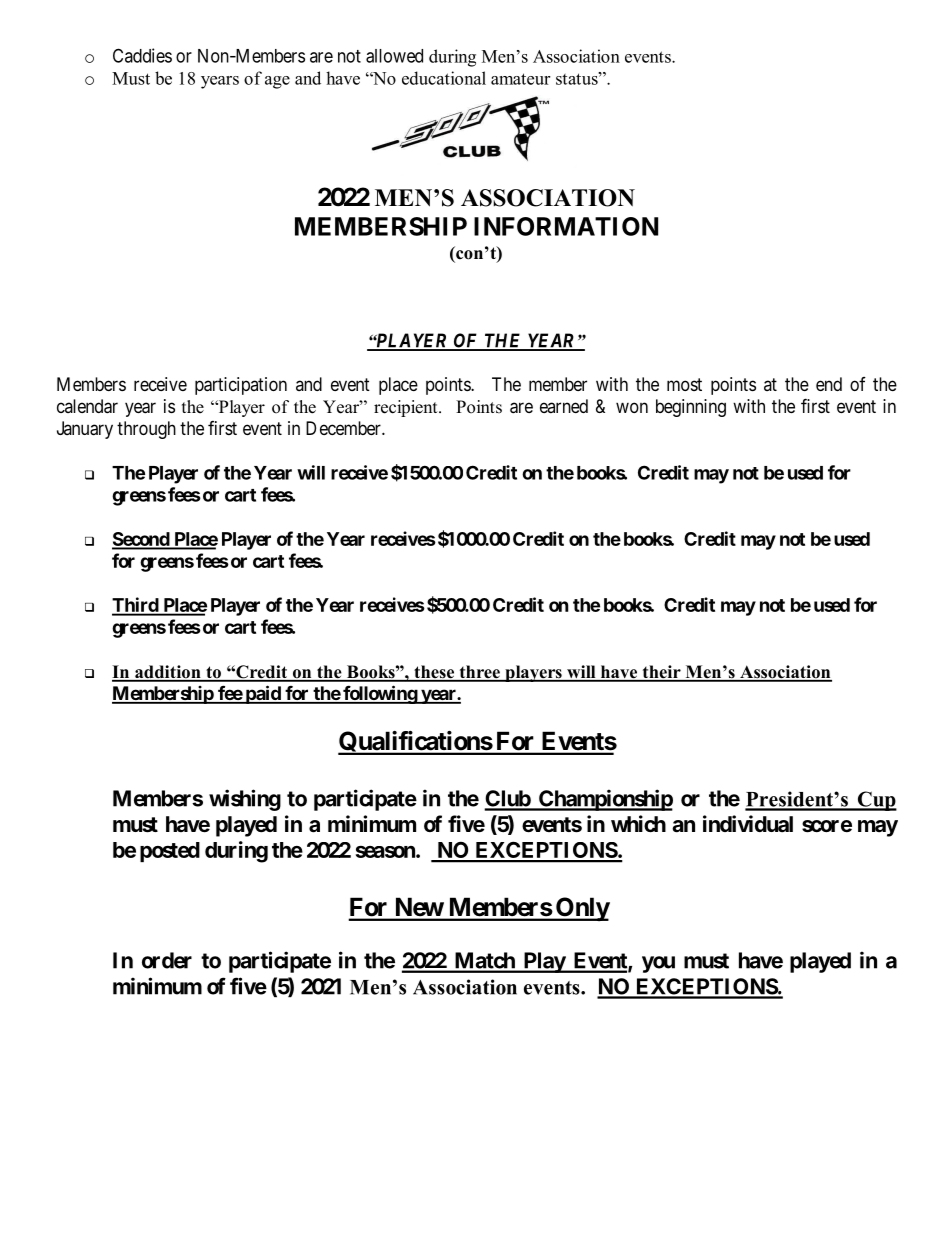  What do you see at coordinates (168, 673) in the screenshot?
I see `addition` at bounding box center [168, 673].
